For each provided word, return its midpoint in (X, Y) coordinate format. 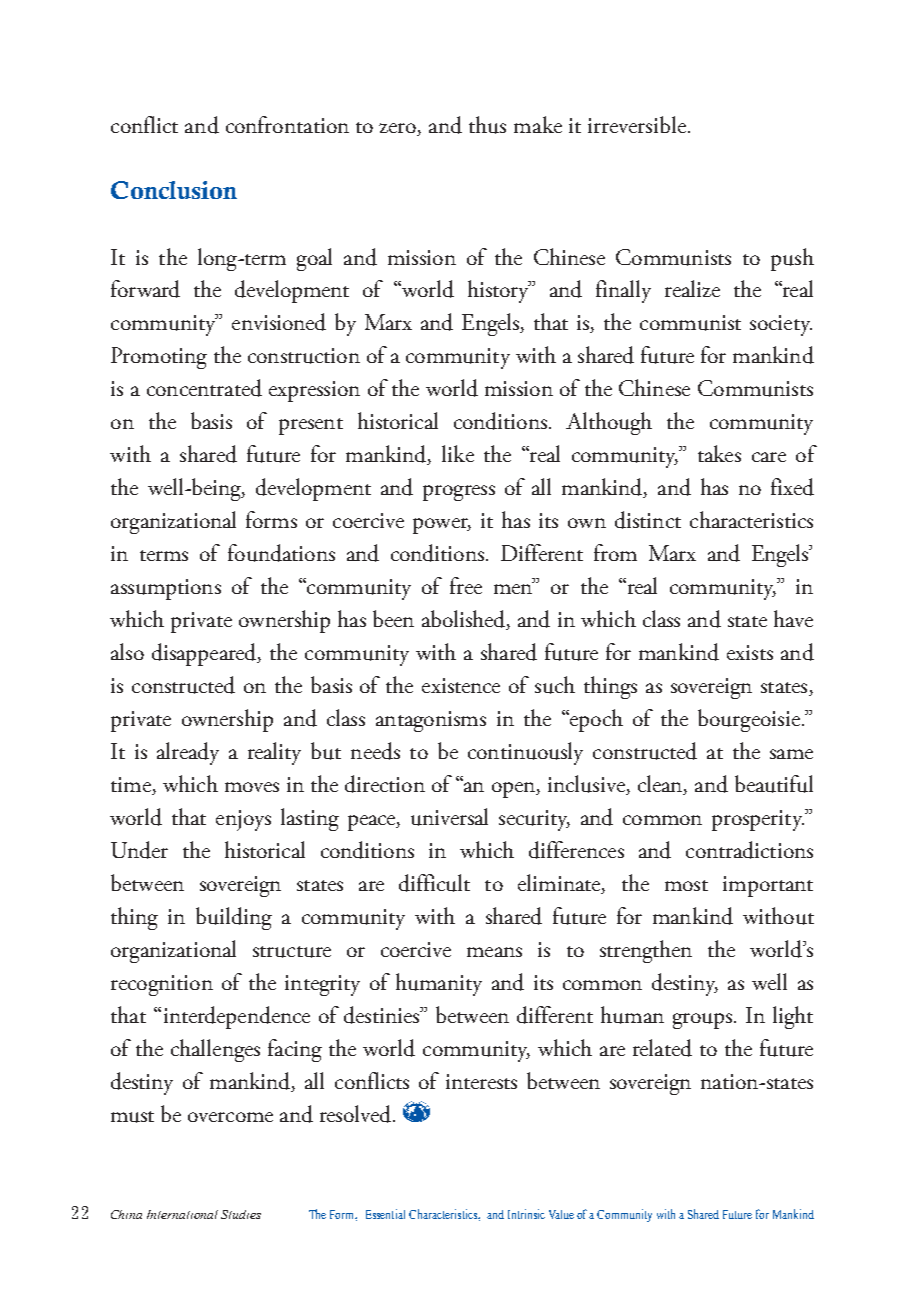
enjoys (243, 820)
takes (719, 453)
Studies (241, 1214)
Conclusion (174, 190)
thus (487, 125)
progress (459, 493)
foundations (281, 553)
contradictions (749, 850)
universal (449, 817)
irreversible (637, 124)
